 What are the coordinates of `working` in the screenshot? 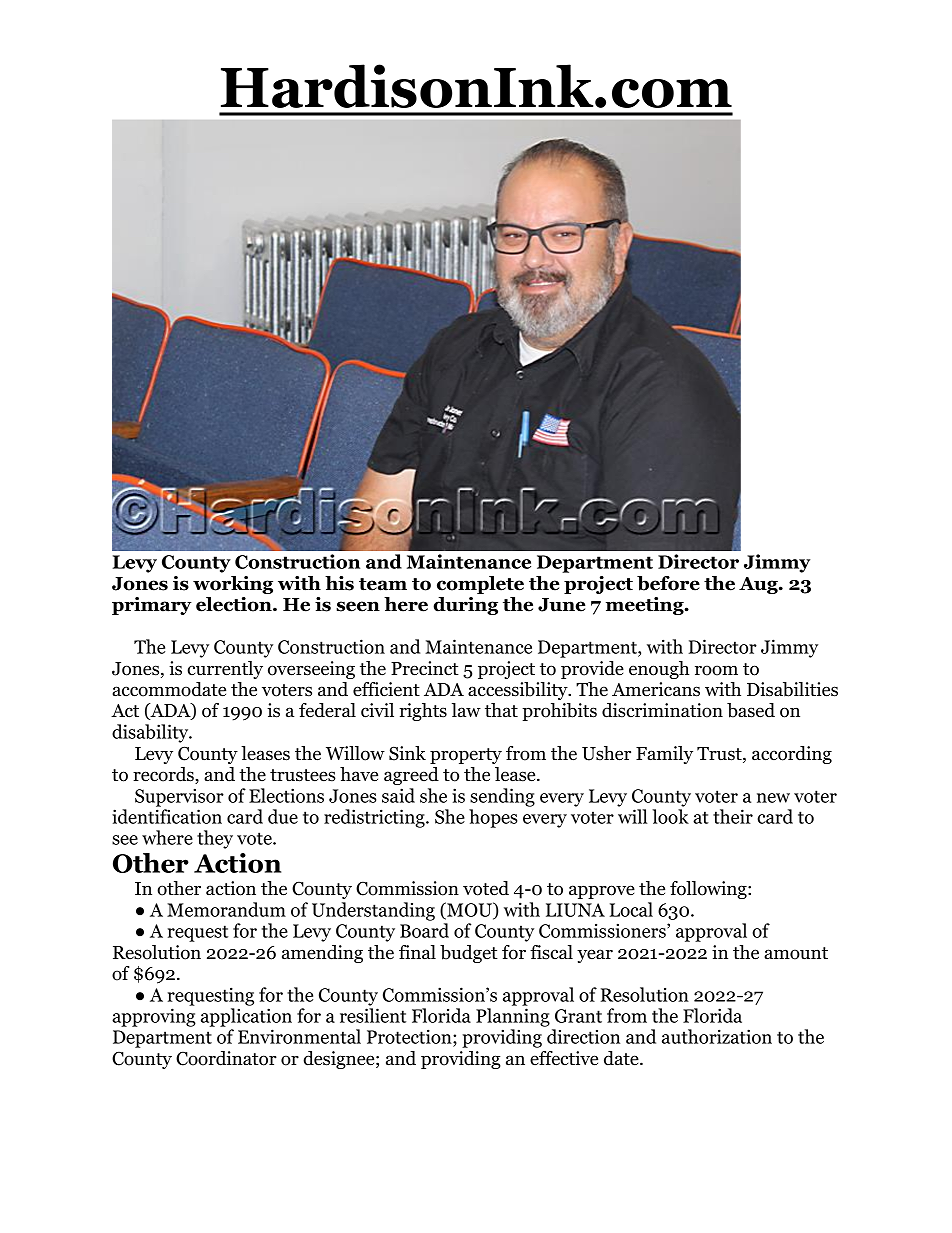 It's located at (233, 585).
